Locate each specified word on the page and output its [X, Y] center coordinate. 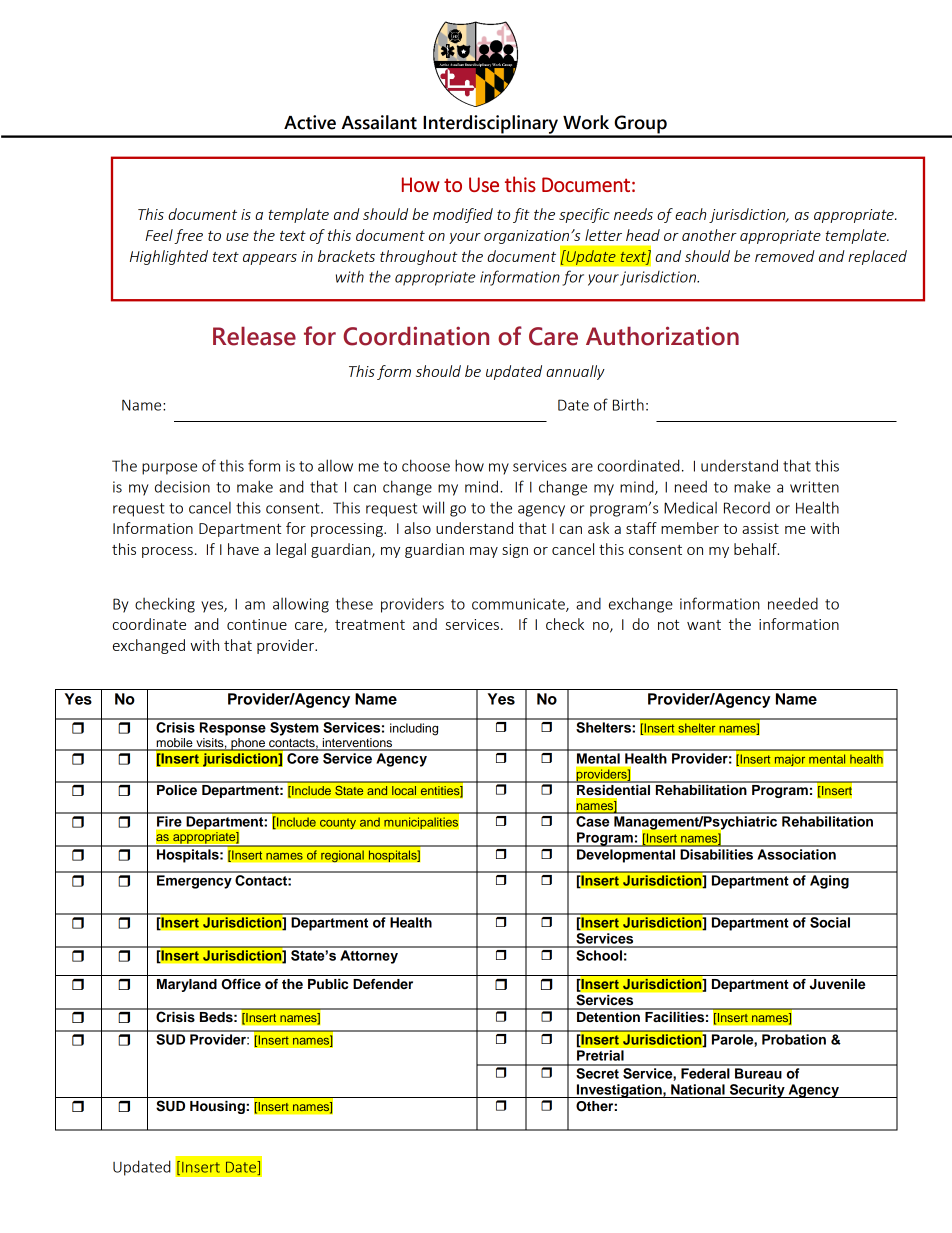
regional [342, 856]
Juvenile [837, 984]
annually [575, 372]
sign [515, 551]
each [690, 214]
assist [760, 528]
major [790, 760]
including [414, 729]
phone [248, 744]
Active [310, 122]
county [338, 823]
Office [241, 984]
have [243, 549]
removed [785, 256]
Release [254, 336]
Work [586, 122]
